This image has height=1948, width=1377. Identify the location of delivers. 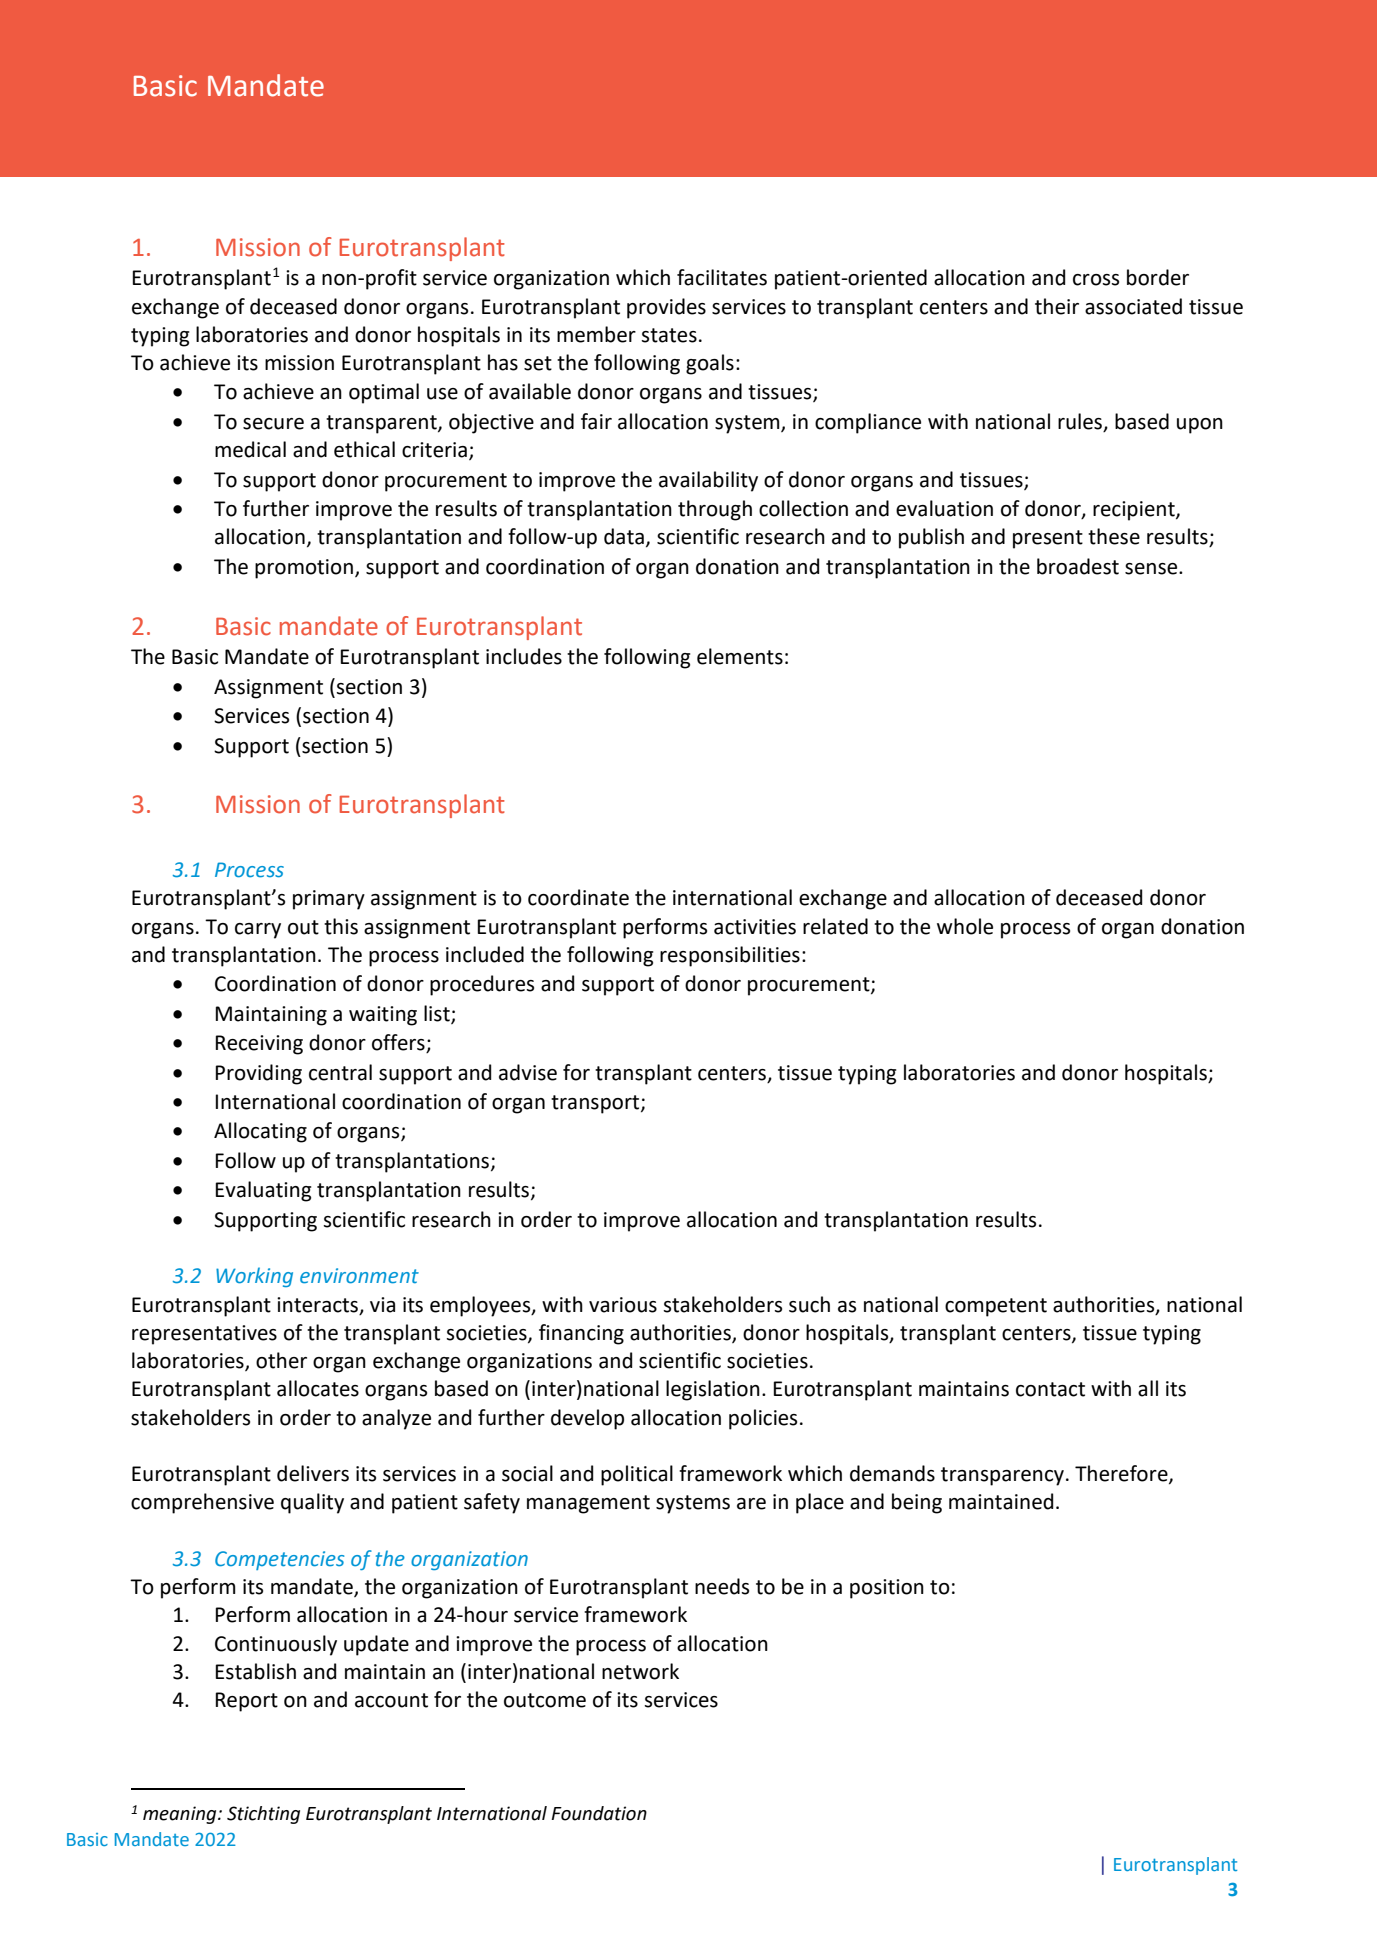
(313, 1473).
